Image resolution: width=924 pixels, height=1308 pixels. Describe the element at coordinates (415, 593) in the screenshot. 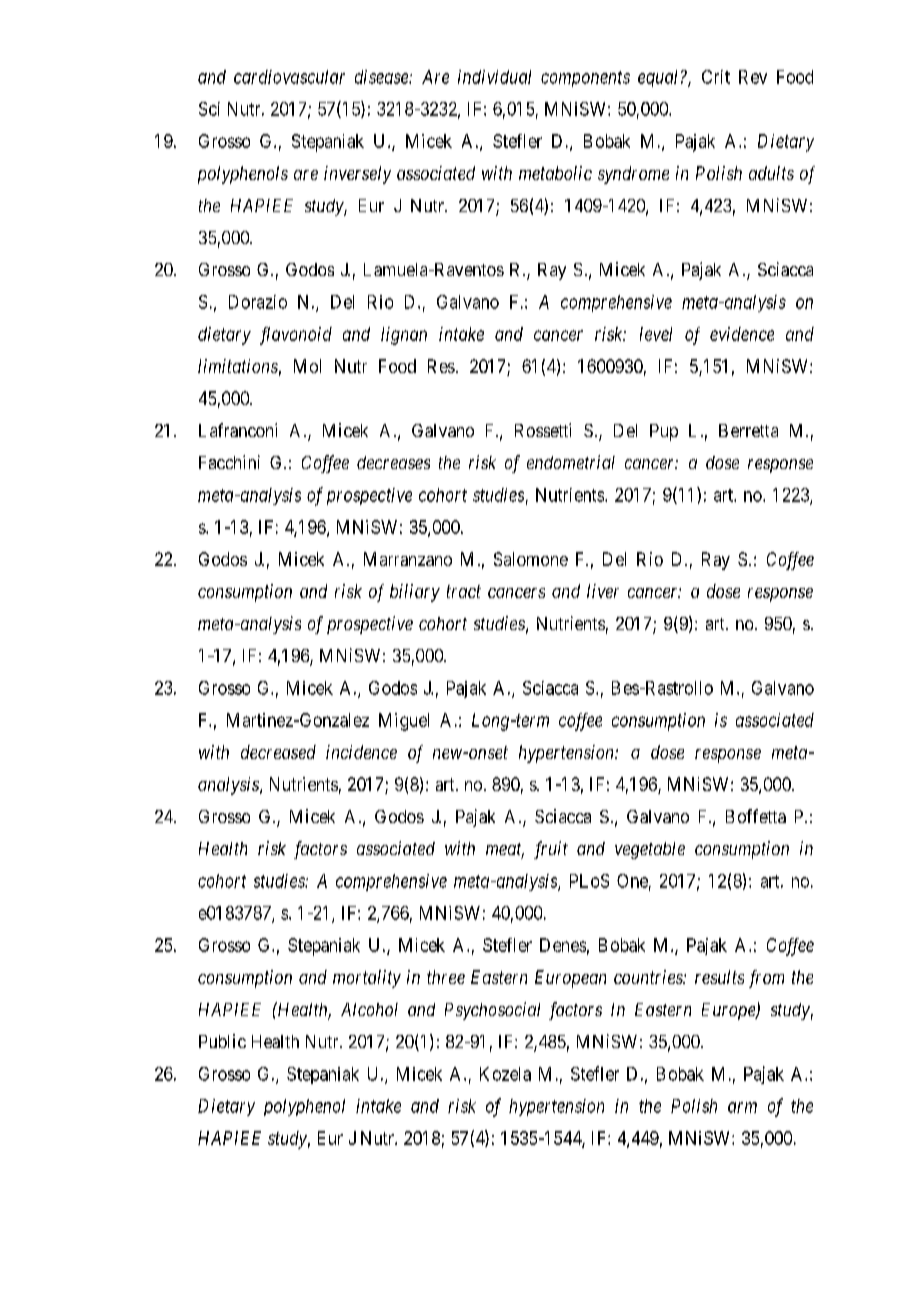

I see `biliary` at that location.
